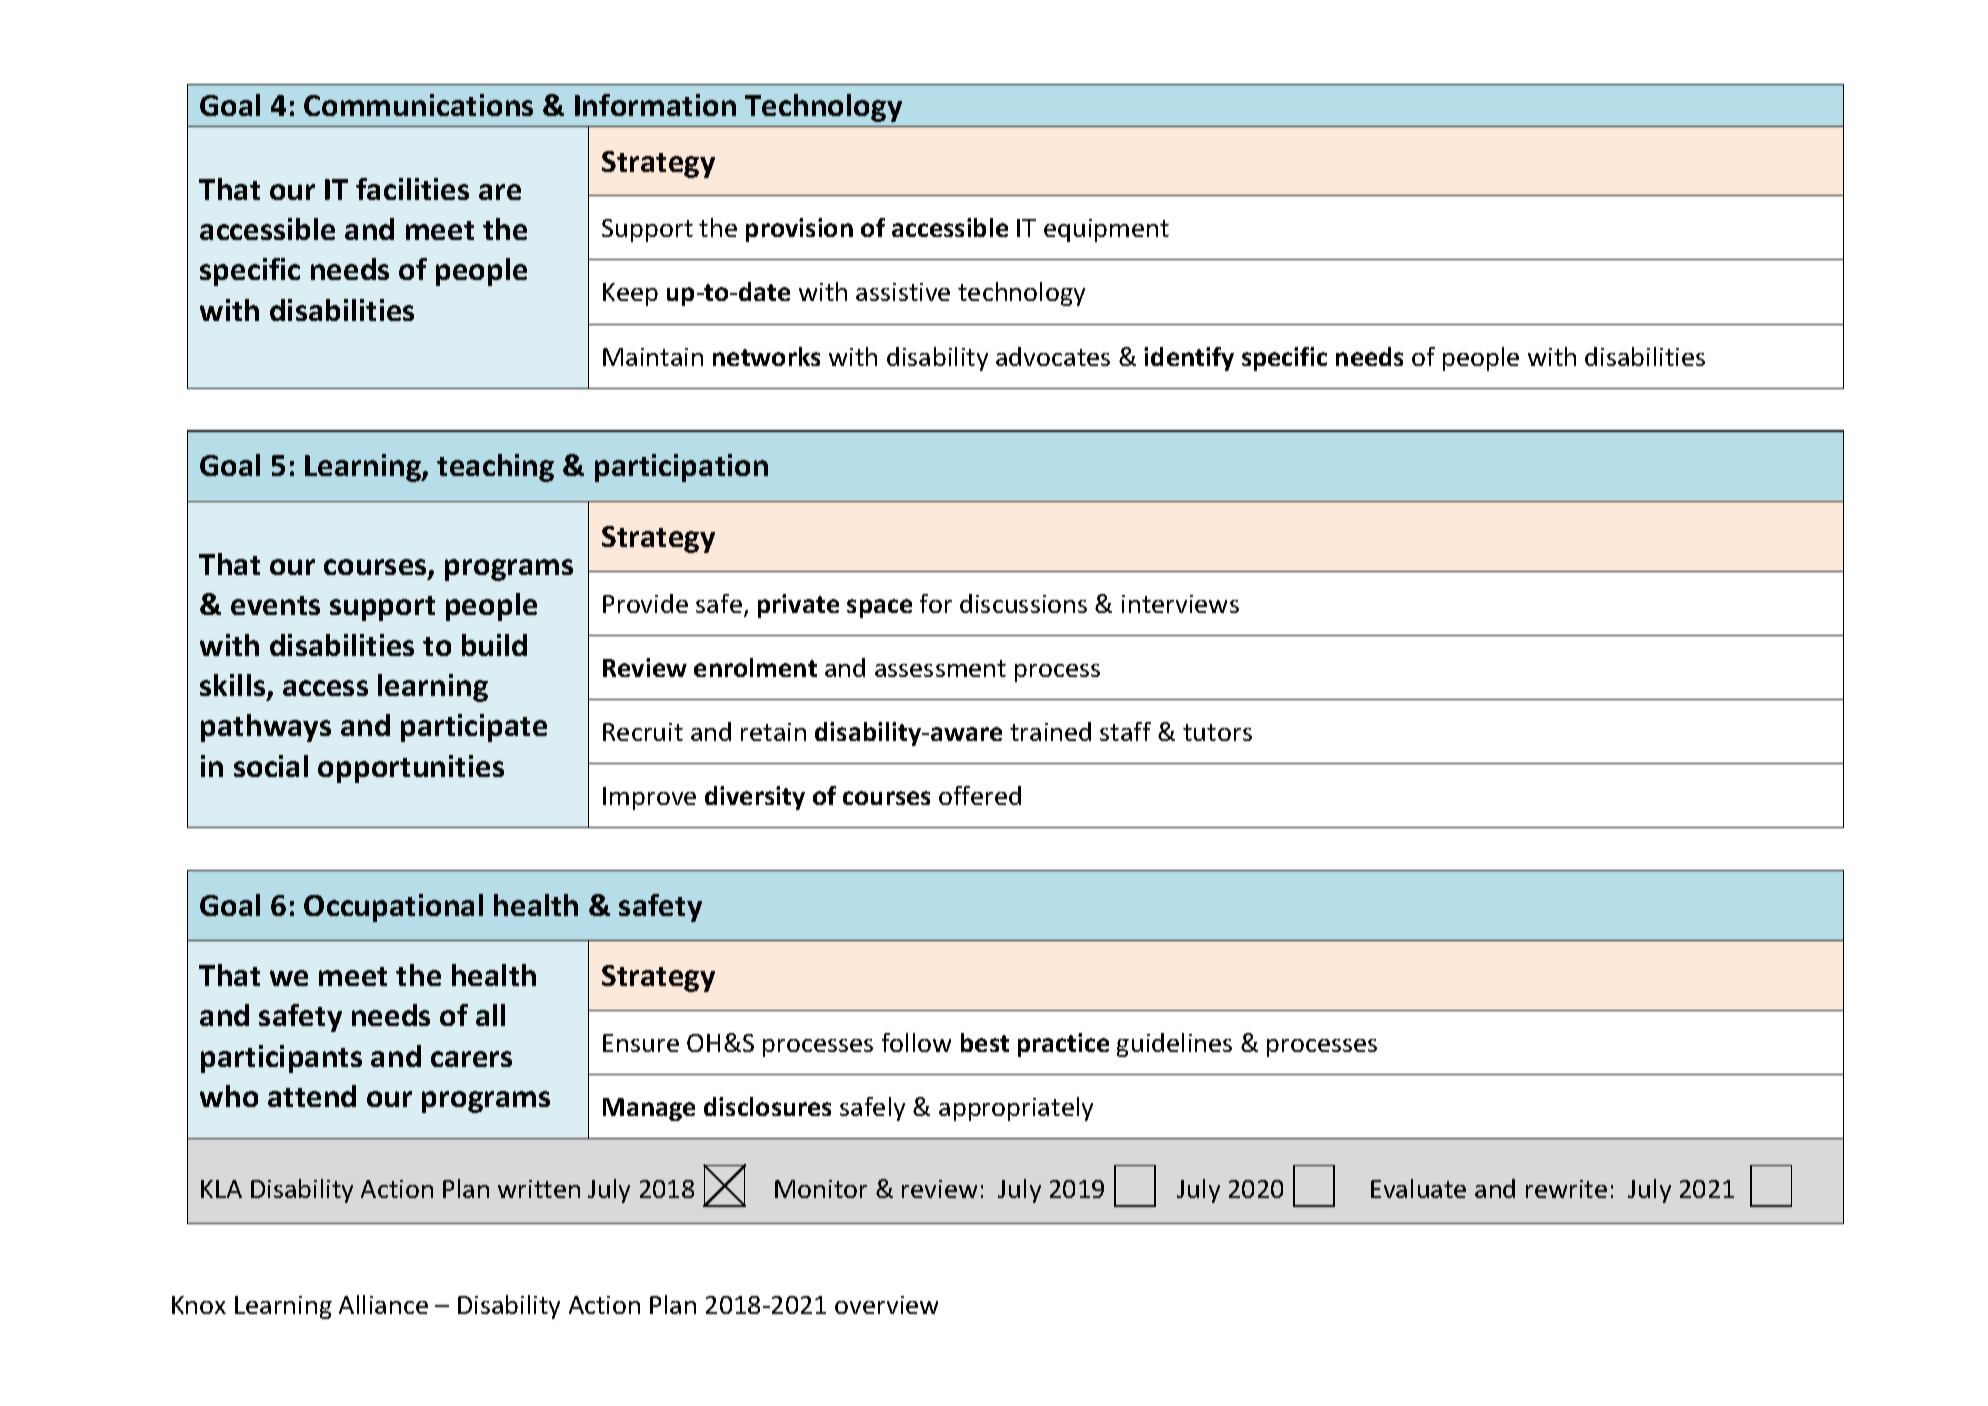 This screenshot has height=1406, width=1988. Describe the element at coordinates (383, 1304) in the screenshot. I see `Alliance` at that location.
